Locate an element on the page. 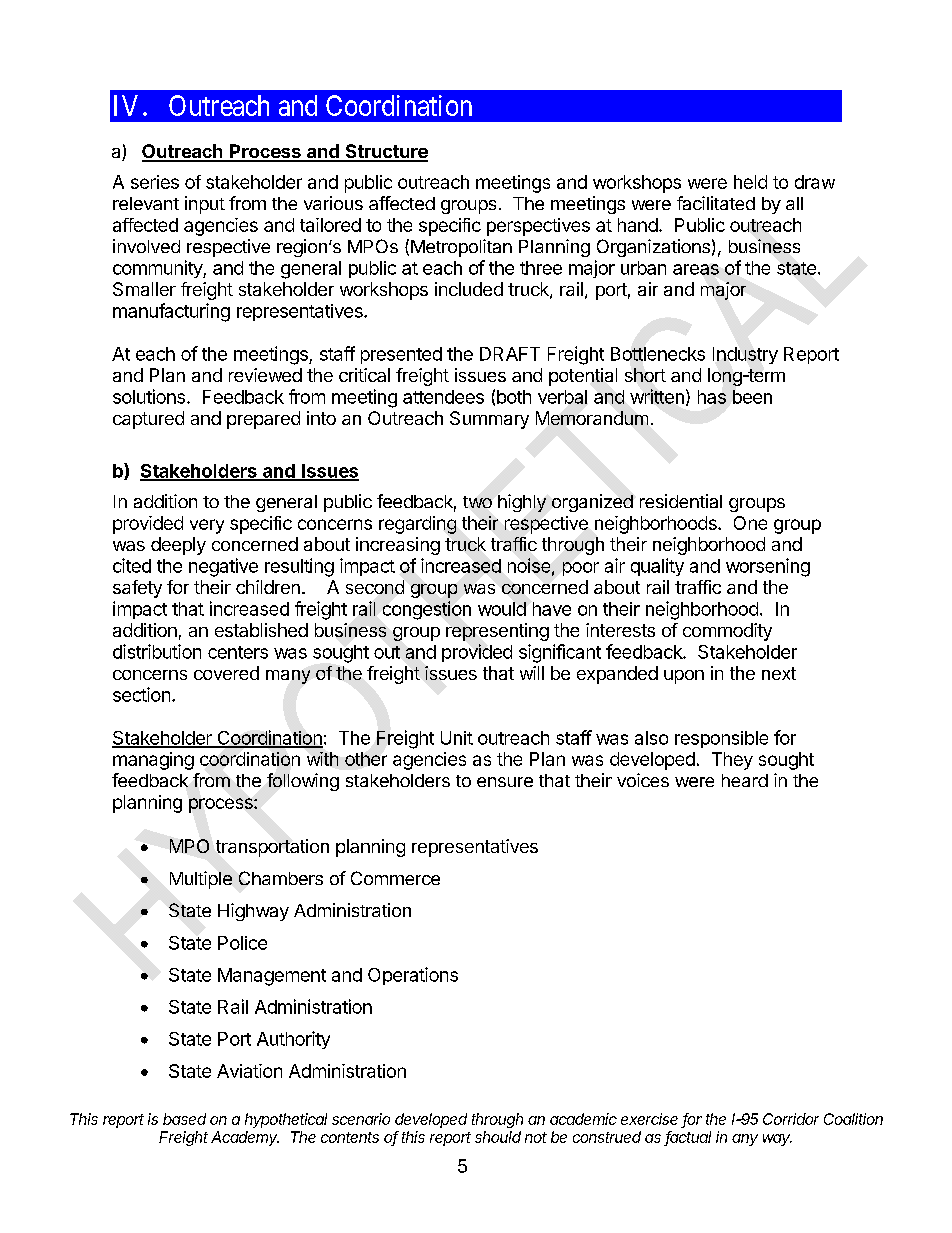  perspectives is located at coordinates (538, 227).
